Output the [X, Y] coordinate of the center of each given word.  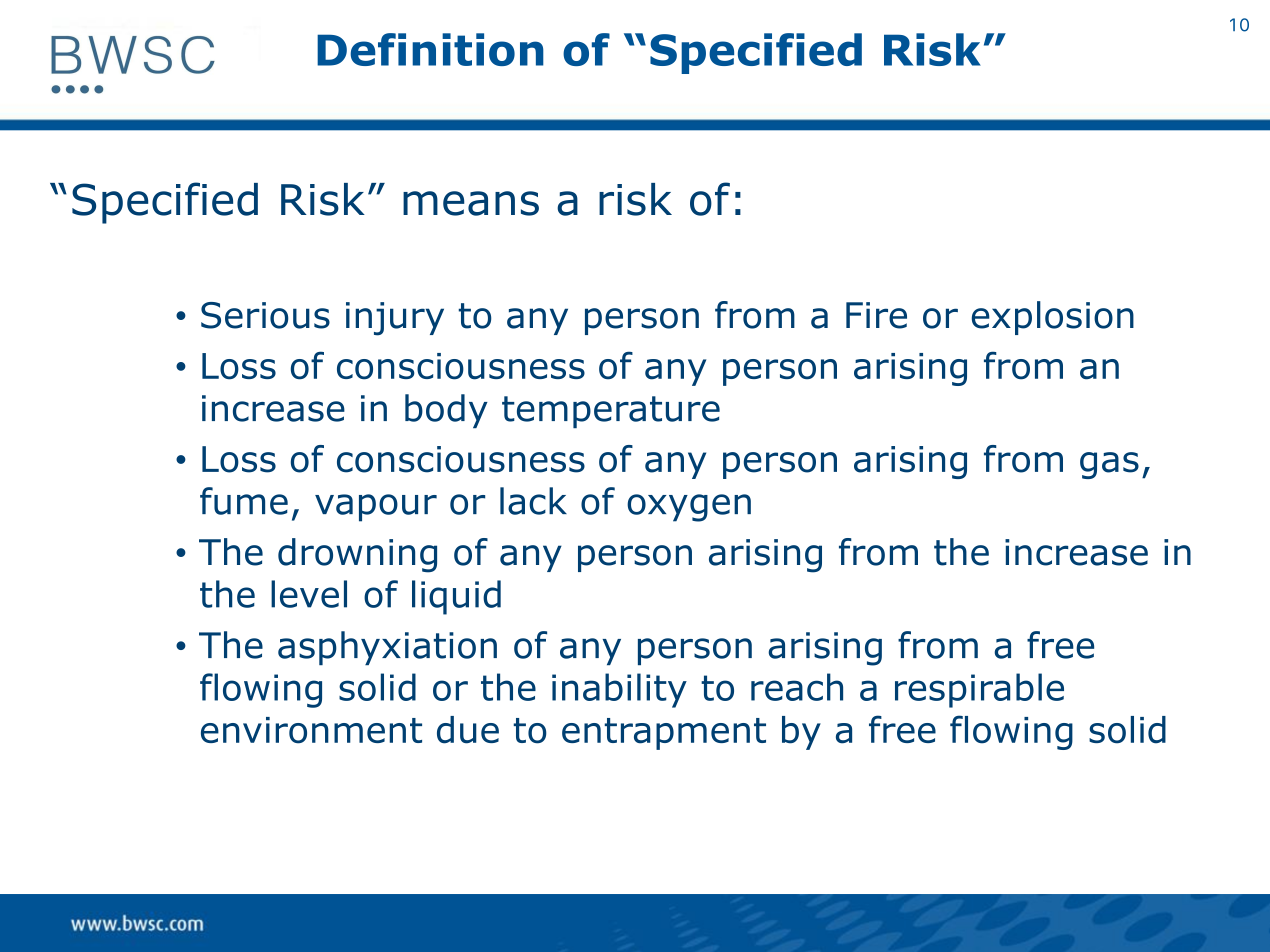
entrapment [664, 734]
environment [311, 730]
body [446, 411]
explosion [1053, 318]
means [471, 203]
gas [1109, 465]
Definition [430, 49]
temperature [611, 412]
